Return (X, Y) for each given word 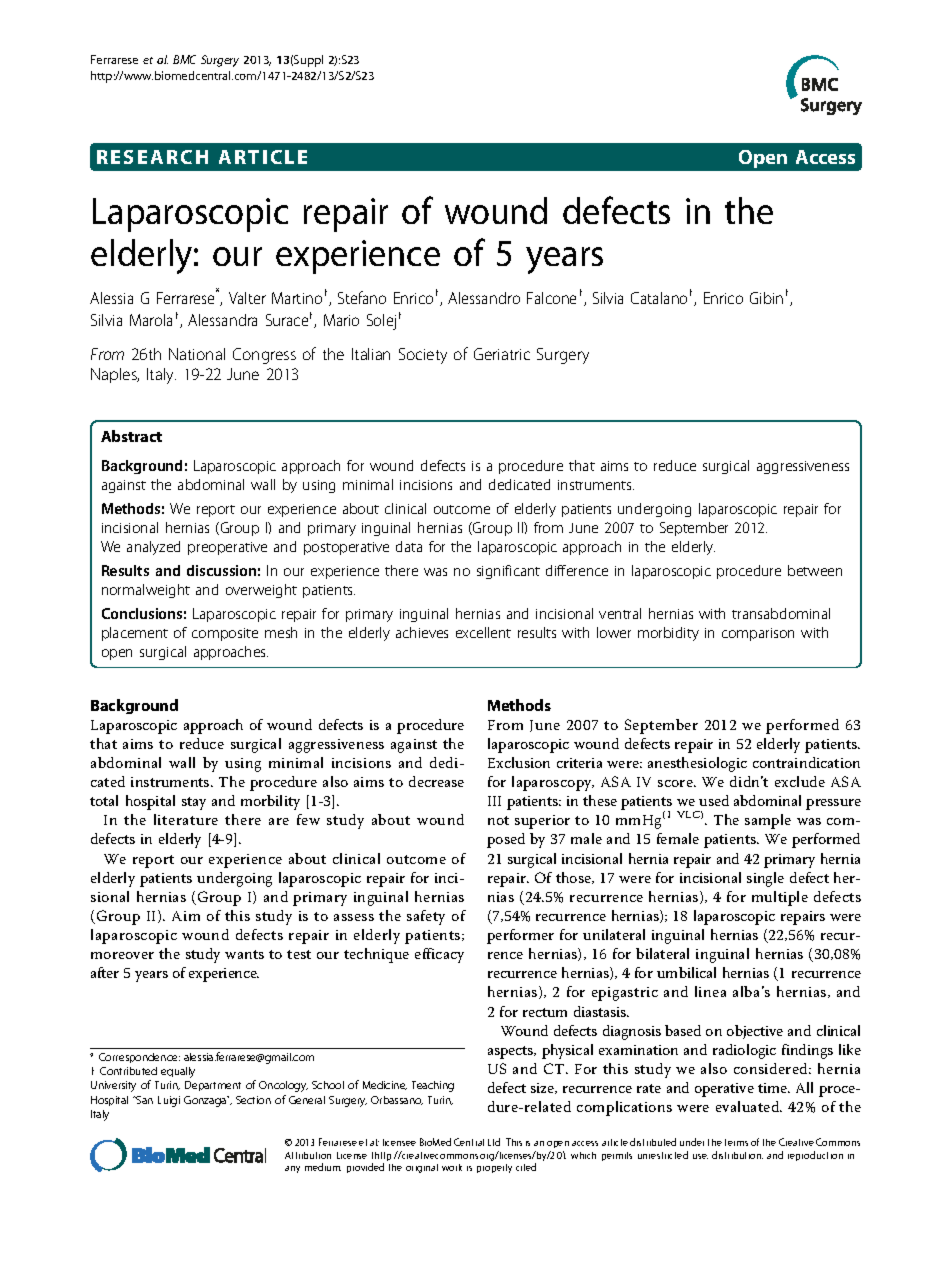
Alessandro (484, 298)
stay (194, 803)
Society (423, 356)
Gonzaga (206, 1101)
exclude (800, 781)
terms (736, 1142)
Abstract (131, 436)
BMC (184, 59)
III (494, 801)
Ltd (494, 1142)
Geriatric (502, 354)
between (815, 570)
